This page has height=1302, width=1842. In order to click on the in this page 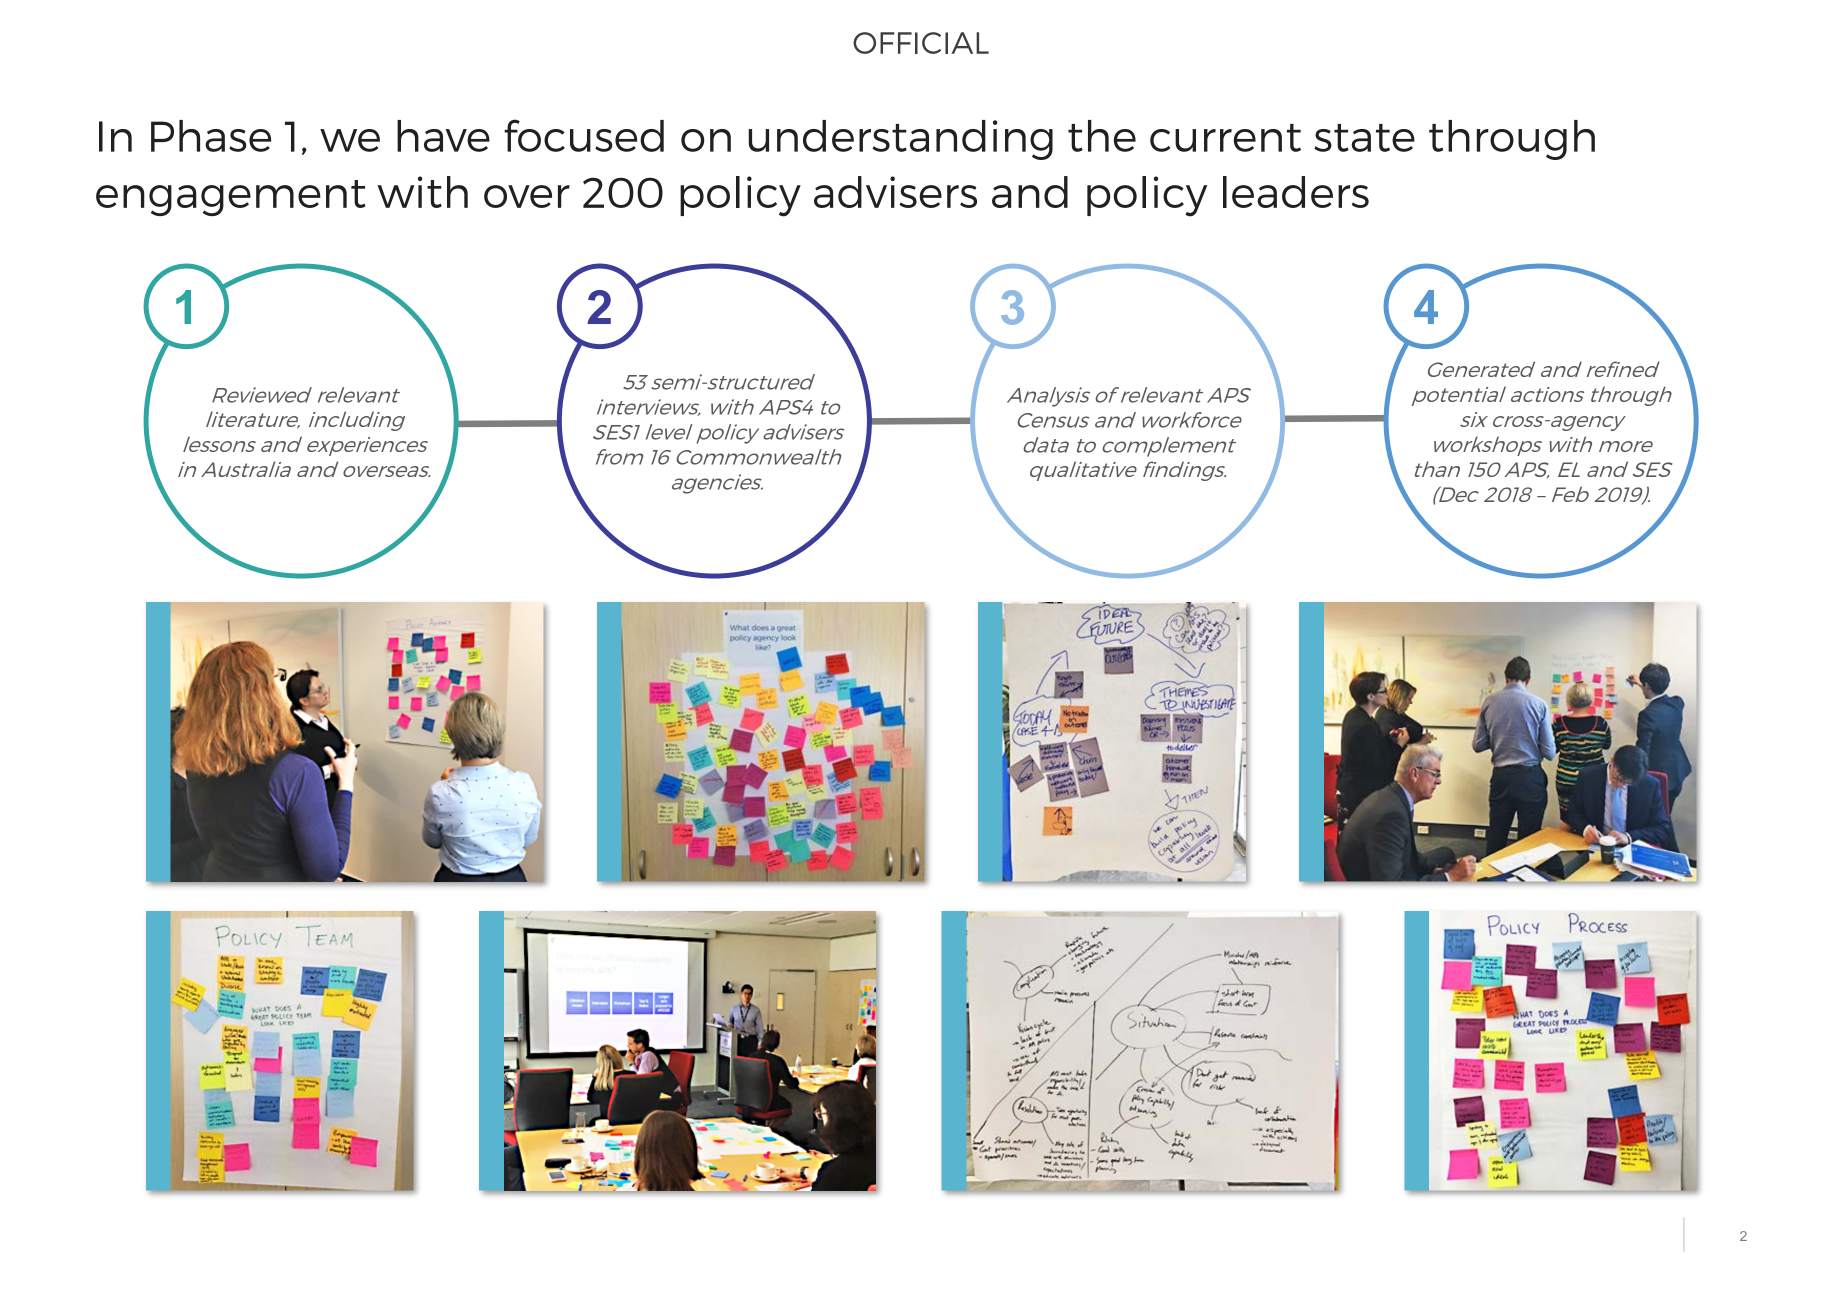, I will do `click(1102, 136)`.
